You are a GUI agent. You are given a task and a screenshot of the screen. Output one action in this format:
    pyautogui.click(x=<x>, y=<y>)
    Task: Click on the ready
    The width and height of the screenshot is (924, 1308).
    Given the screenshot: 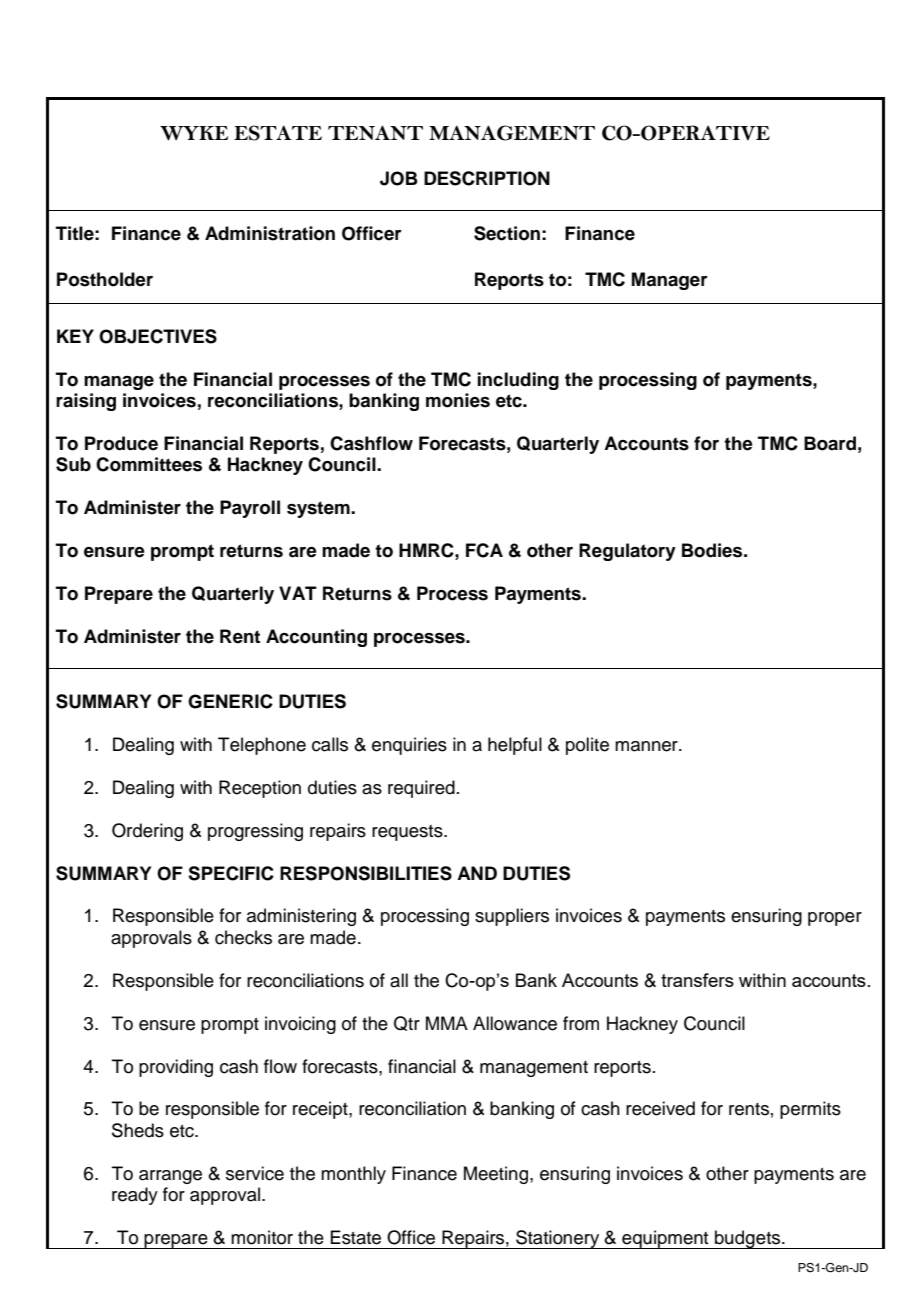 What is the action you would take?
    pyautogui.click(x=135, y=1196)
